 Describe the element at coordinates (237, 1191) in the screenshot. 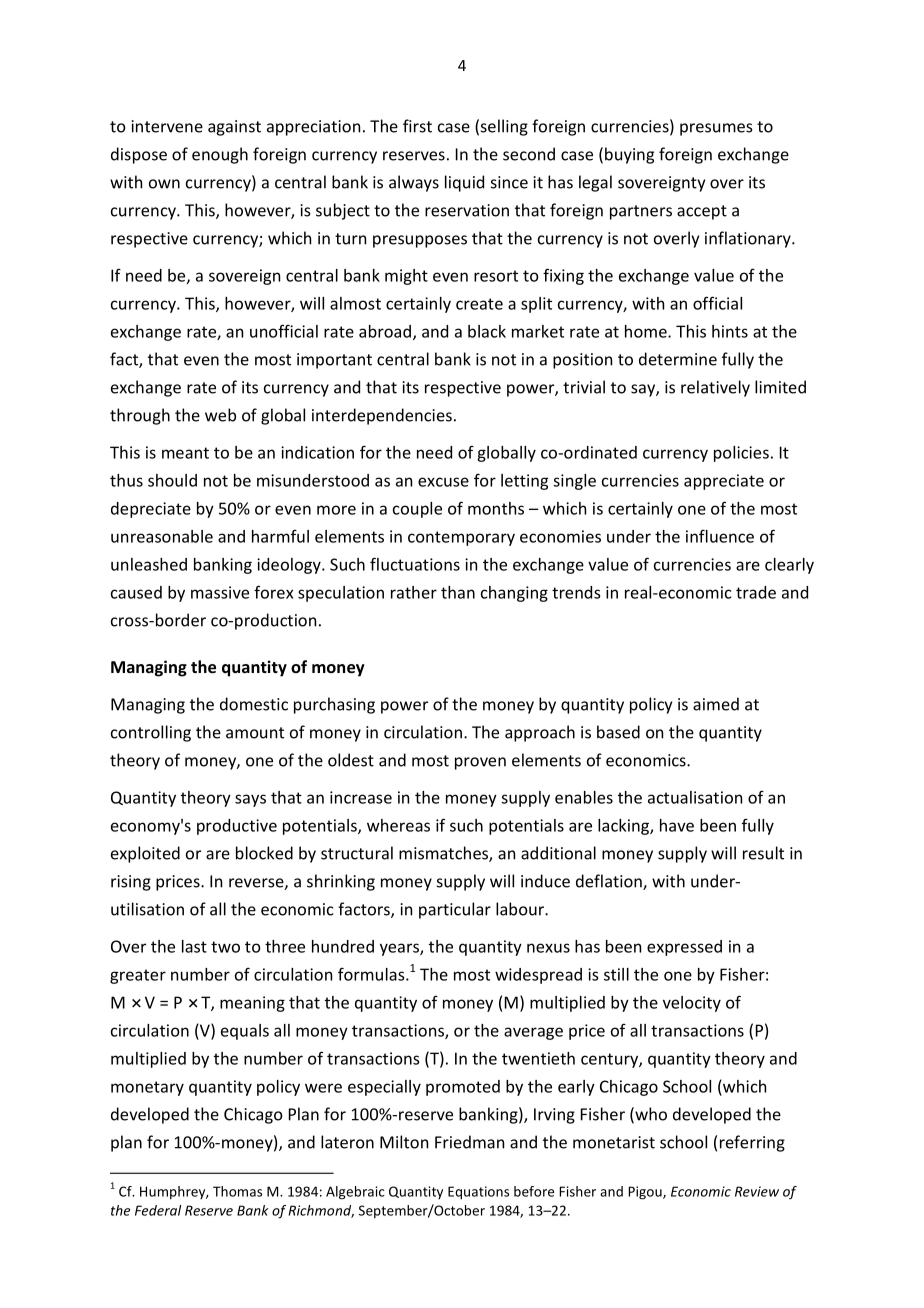

I see `Thomas` at that location.
